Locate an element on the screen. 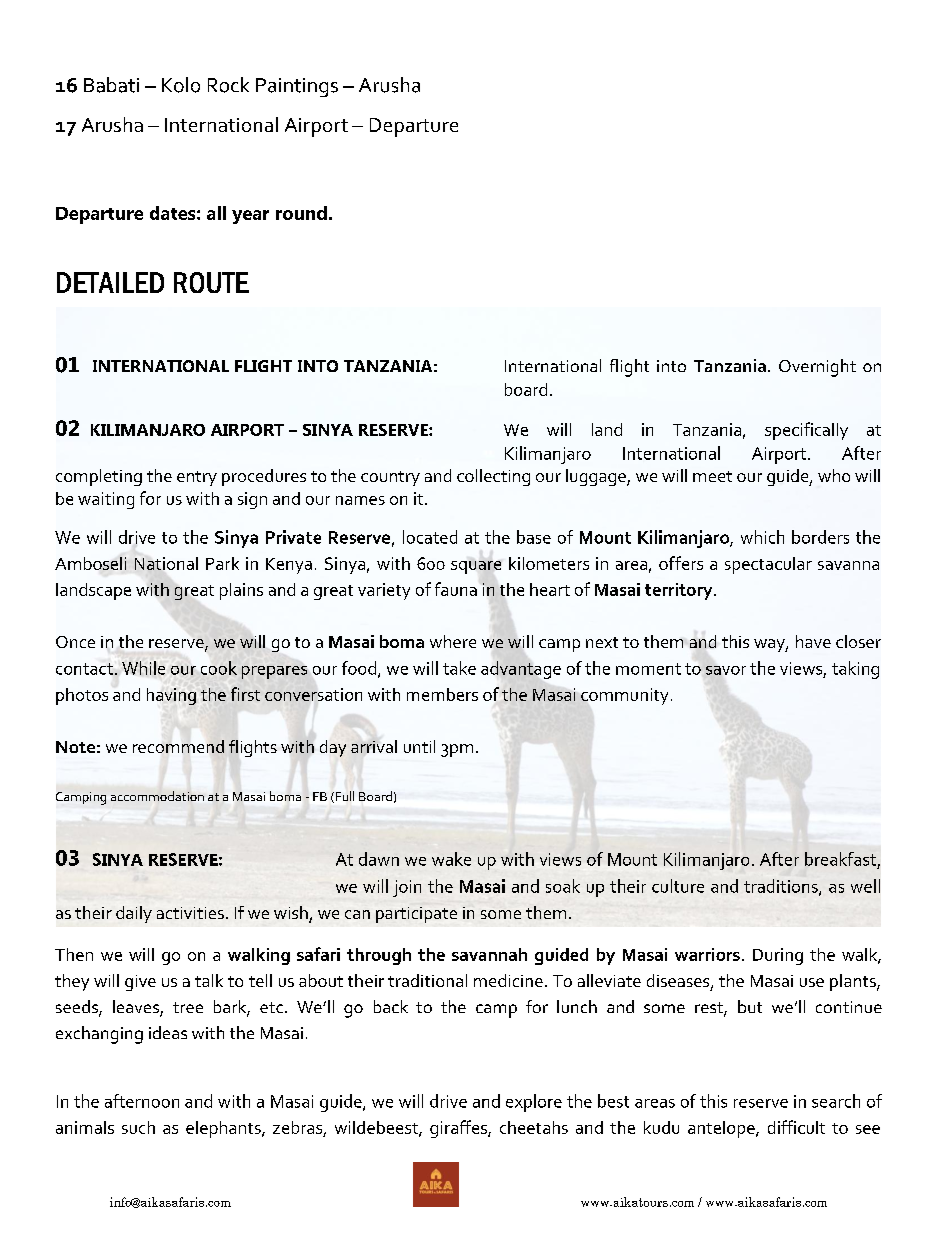 This screenshot has width=952, height=1233. entry is located at coordinates (197, 478).
